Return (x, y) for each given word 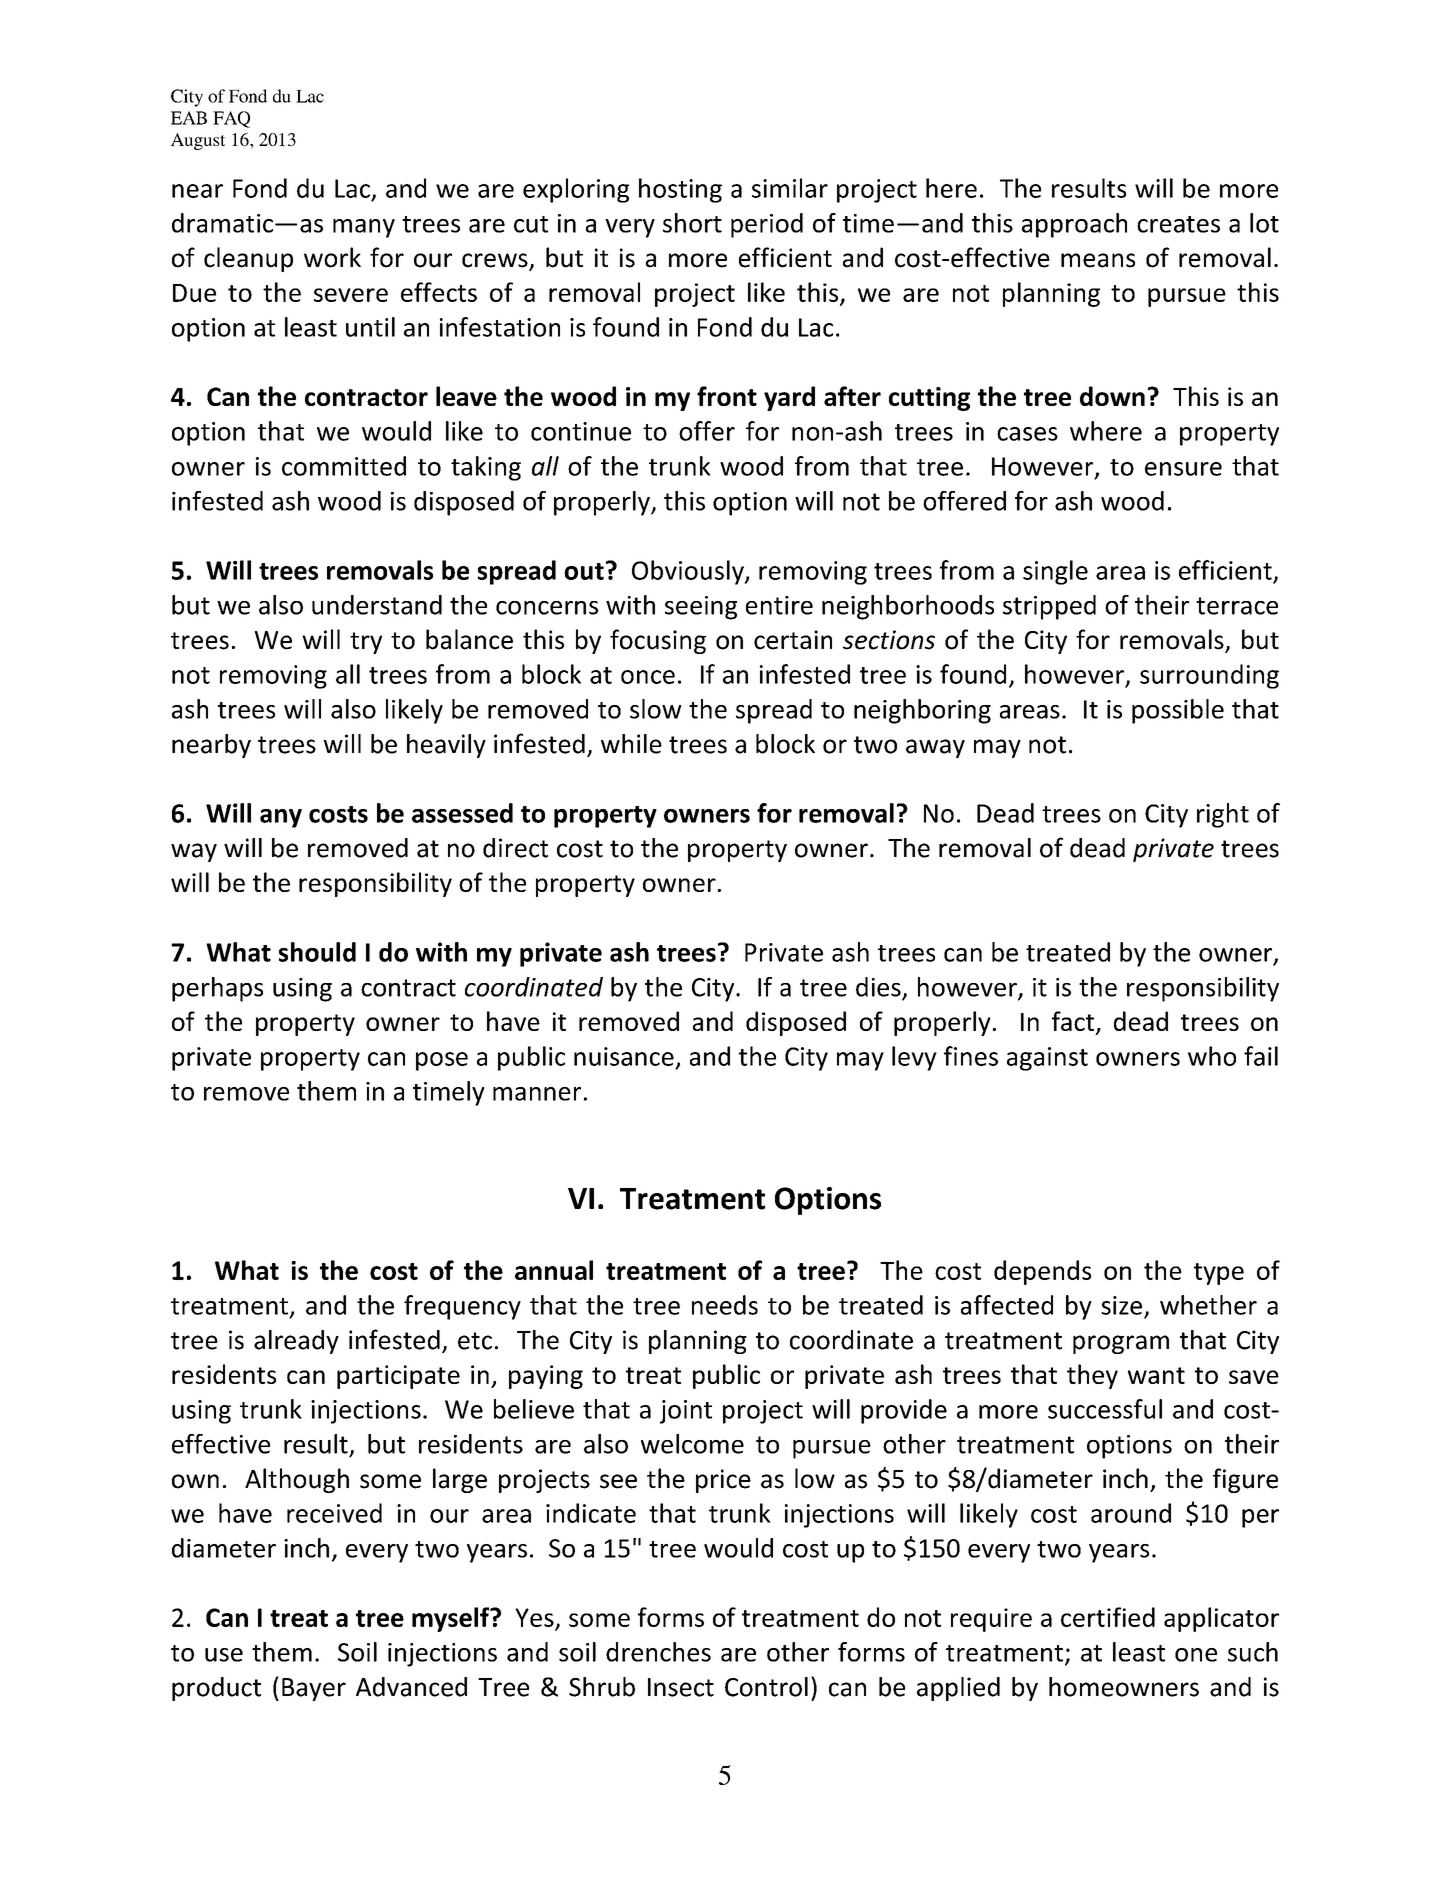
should (317, 952)
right (1223, 815)
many (364, 228)
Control (766, 1687)
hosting (680, 190)
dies (879, 988)
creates (1178, 224)
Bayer (314, 1689)
